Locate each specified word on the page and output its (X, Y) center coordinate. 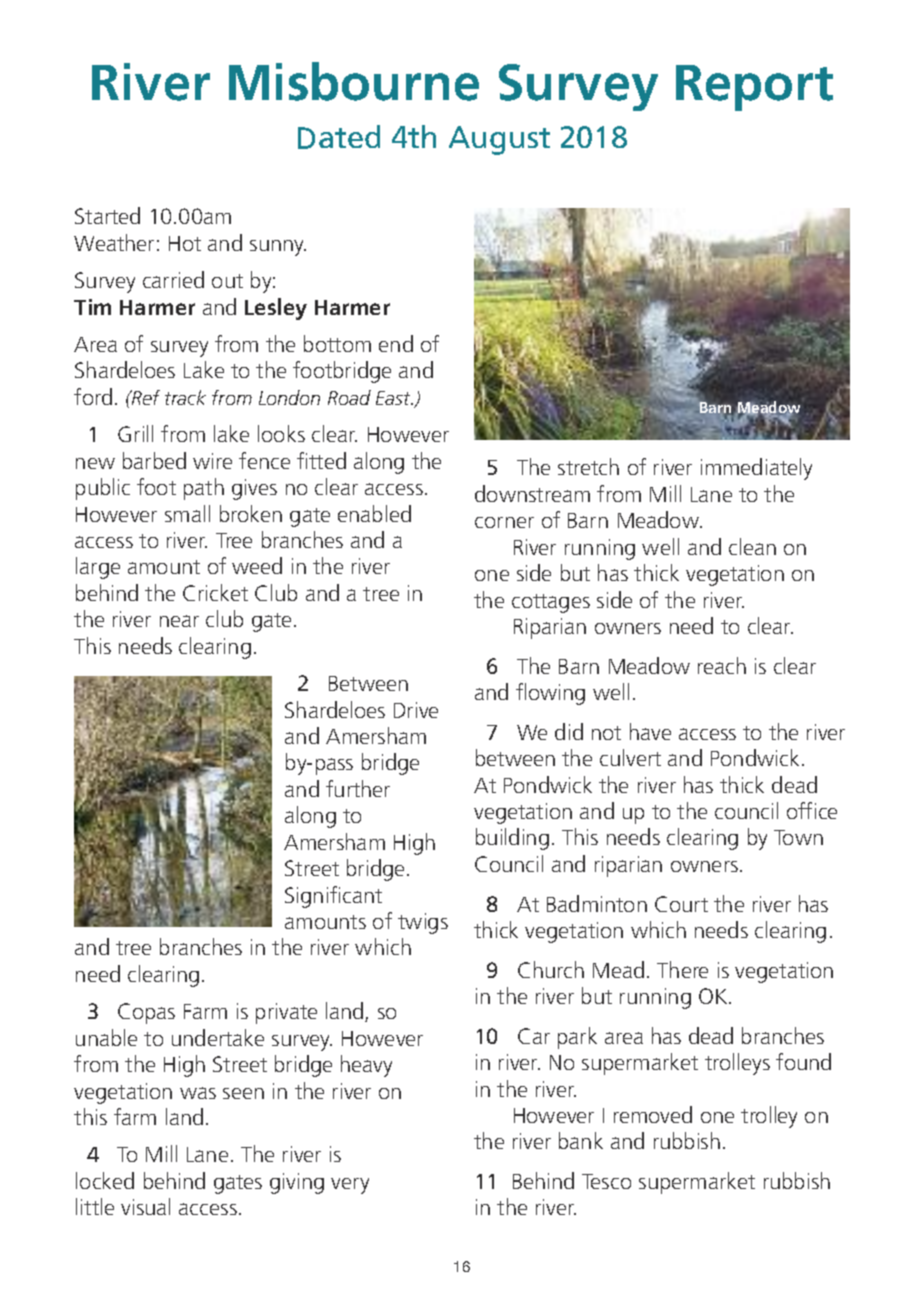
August (499, 140)
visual (145, 1206)
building (512, 839)
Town (798, 837)
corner (504, 522)
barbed (154, 460)
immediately (756, 469)
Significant (333, 897)
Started (107, 215)
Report (754, 88)
